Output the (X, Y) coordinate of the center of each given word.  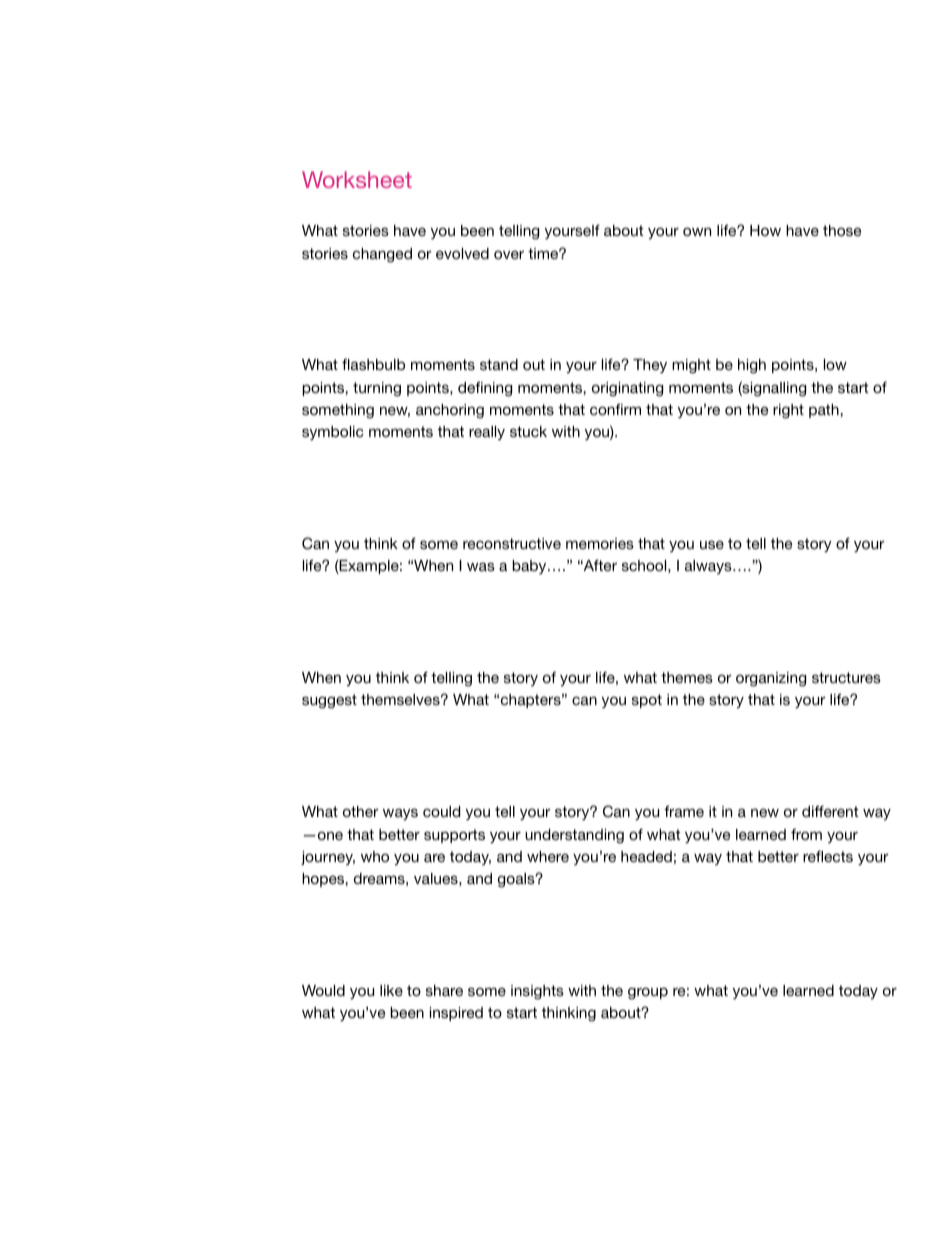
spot (647, 701)
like (391, 990)
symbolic (333, 433)
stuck (528, 431)
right (788, 411)
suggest (329, 701)
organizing (771, 679)
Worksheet (357, 179)
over (509, 254)
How (765, 230)
